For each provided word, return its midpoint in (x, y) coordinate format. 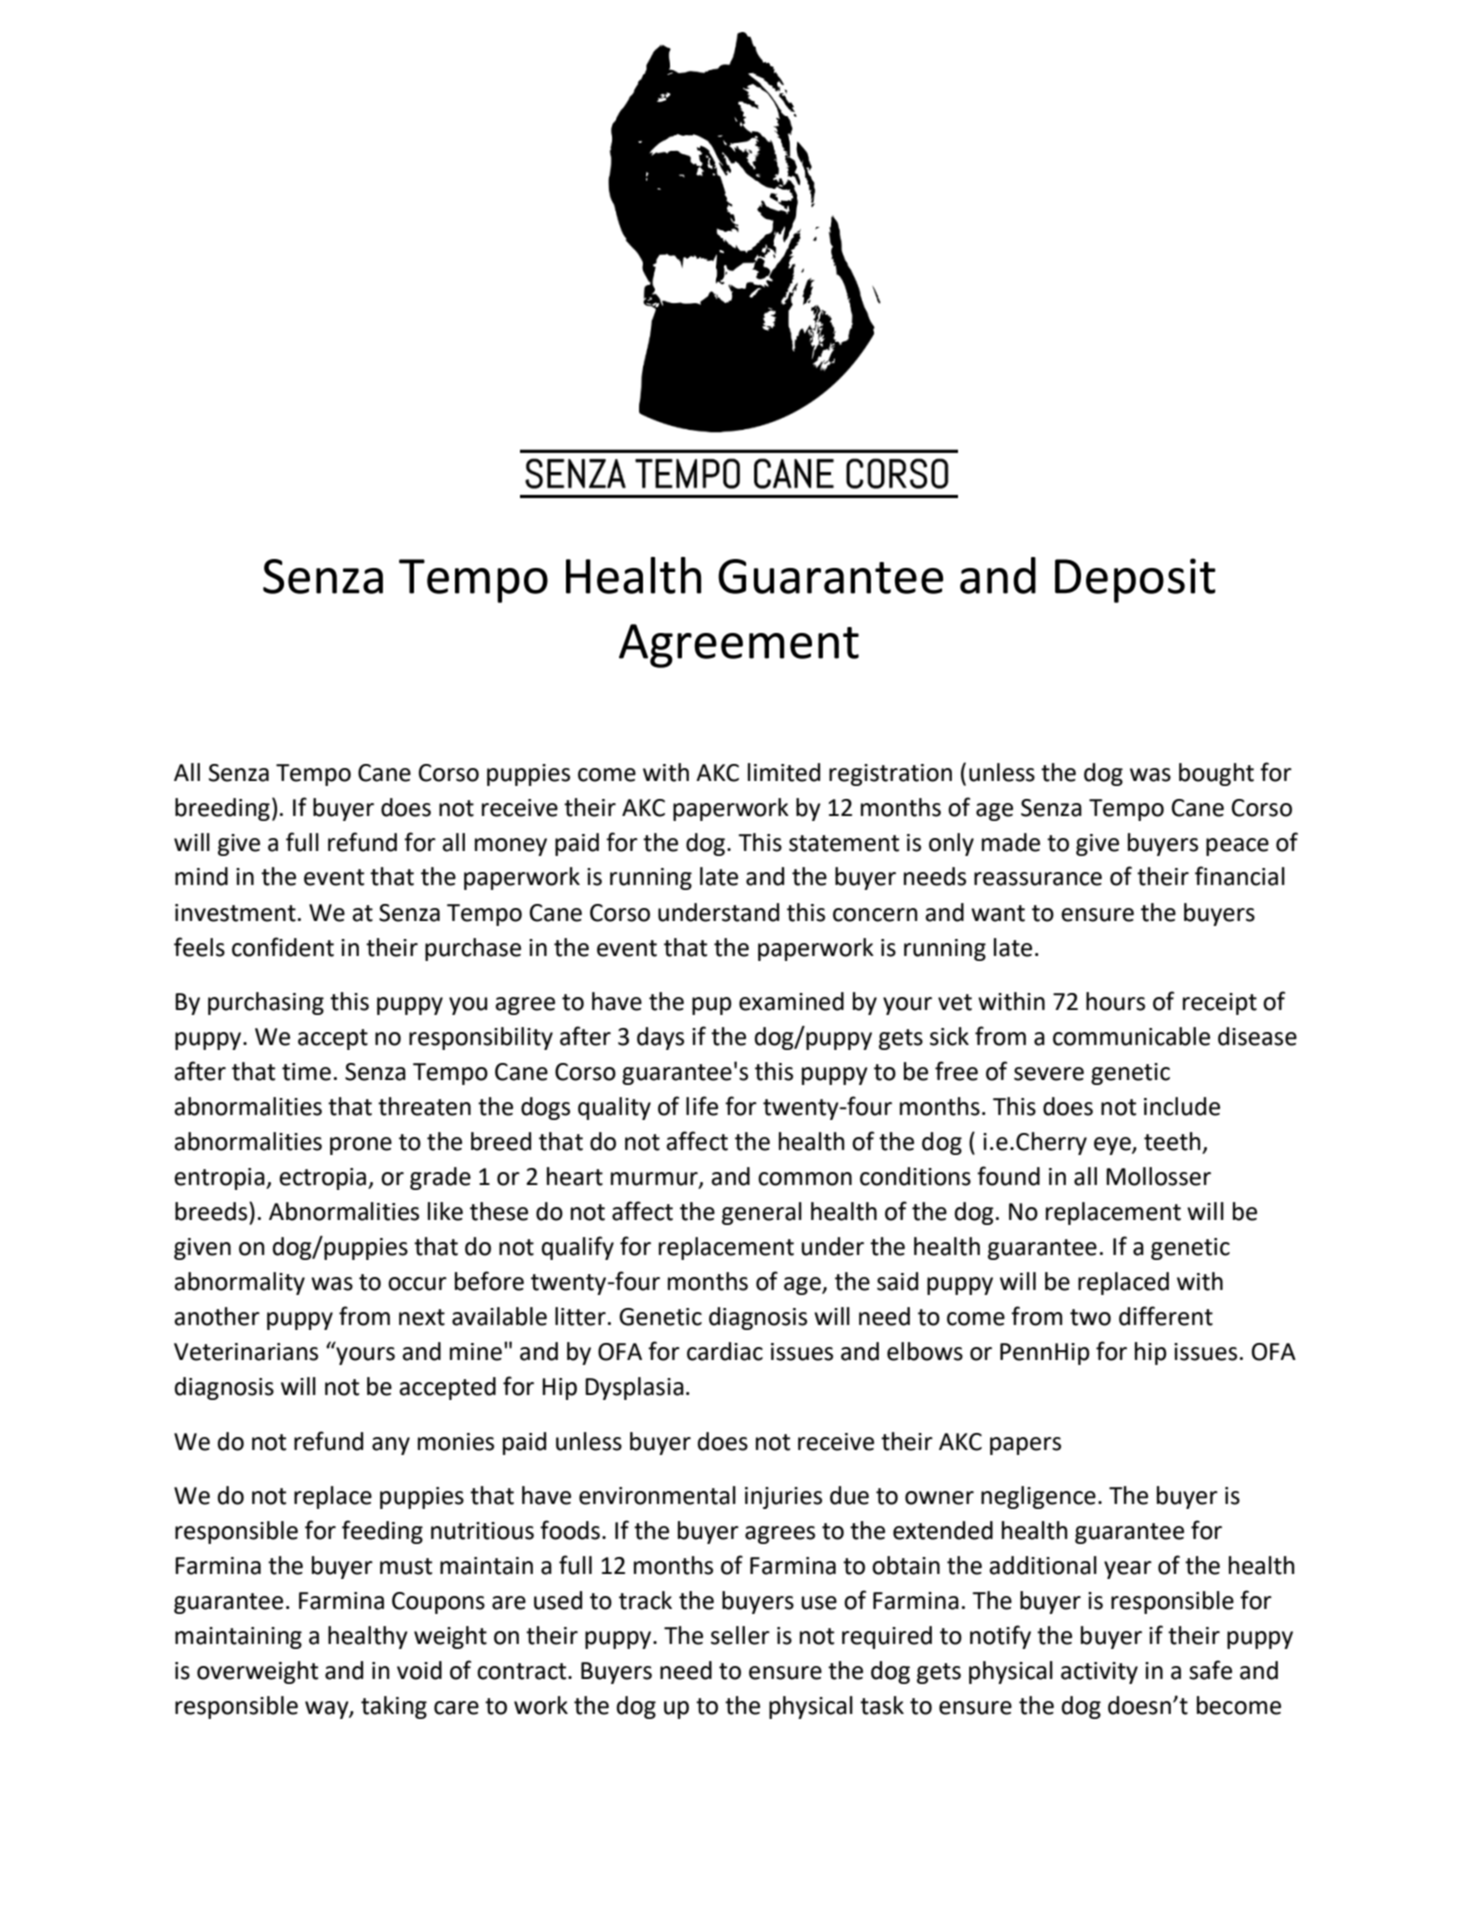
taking (394, 1707)
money (511, 847)
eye (1113, 1146)
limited (784, 772)
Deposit (1135, 580)
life (702, 1106)
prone (361, 1146)
